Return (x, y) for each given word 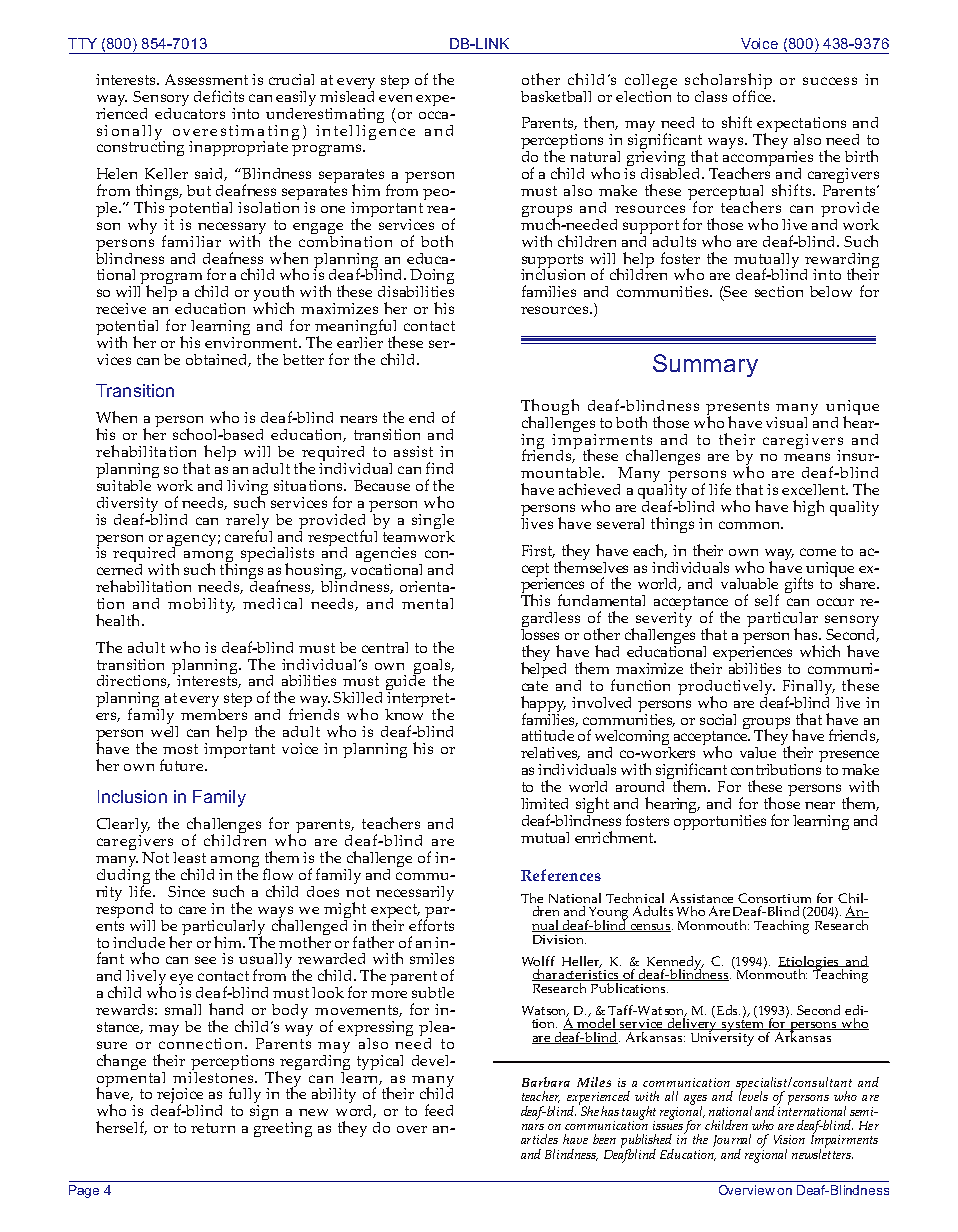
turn (220, 1128)
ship (756, 82)
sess (198, 81)
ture (189, 766)
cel (807, 489)
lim (532, 803)
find (439, 468)
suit (109, 484)
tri (762, 769)
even (395, 98)
